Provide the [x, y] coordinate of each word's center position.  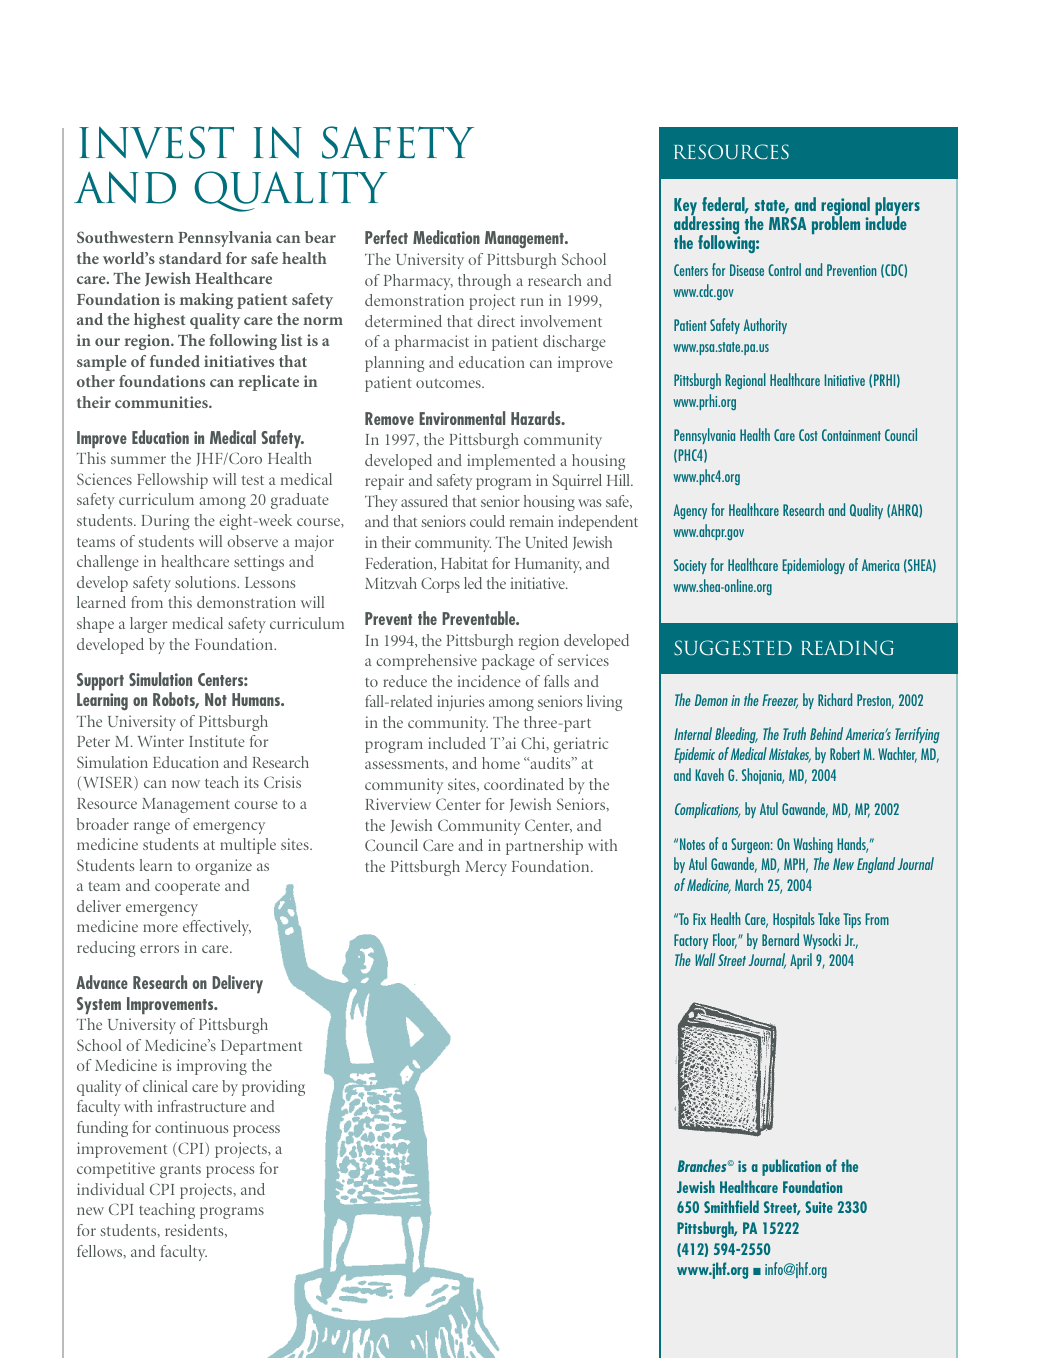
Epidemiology [814, 566]
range [152, 828]
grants [180, 1171]
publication [791, 1167]
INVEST [156, 142]
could [487, 521]
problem [836, 224]
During [165, 522]
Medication [446, 237]
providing [273, 1088]
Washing [813, 845]
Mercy [486, 868]
